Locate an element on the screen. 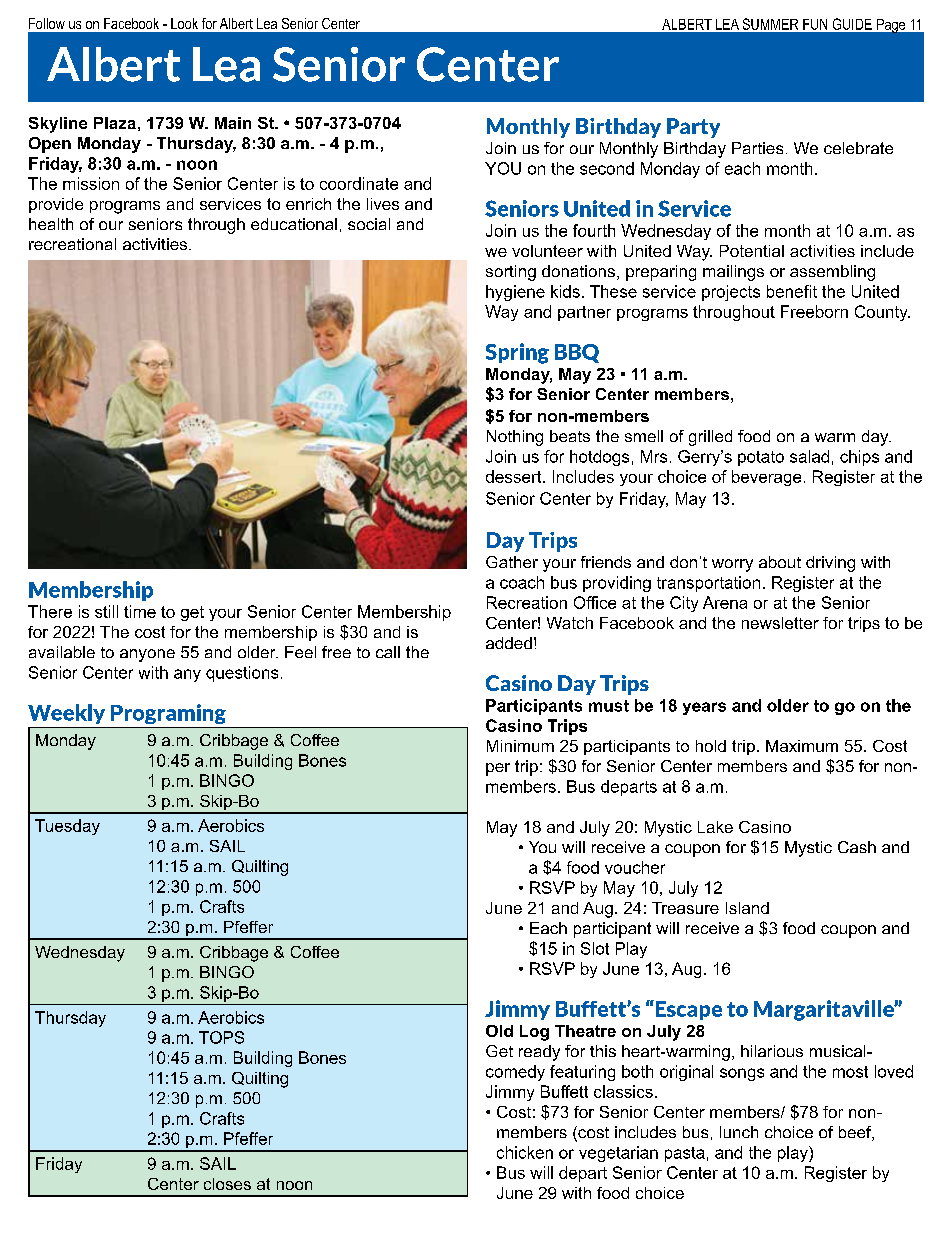 Image resolution: width=952 pixels, height=1233 pixels. Cash is located at coordinates (857, 847).
